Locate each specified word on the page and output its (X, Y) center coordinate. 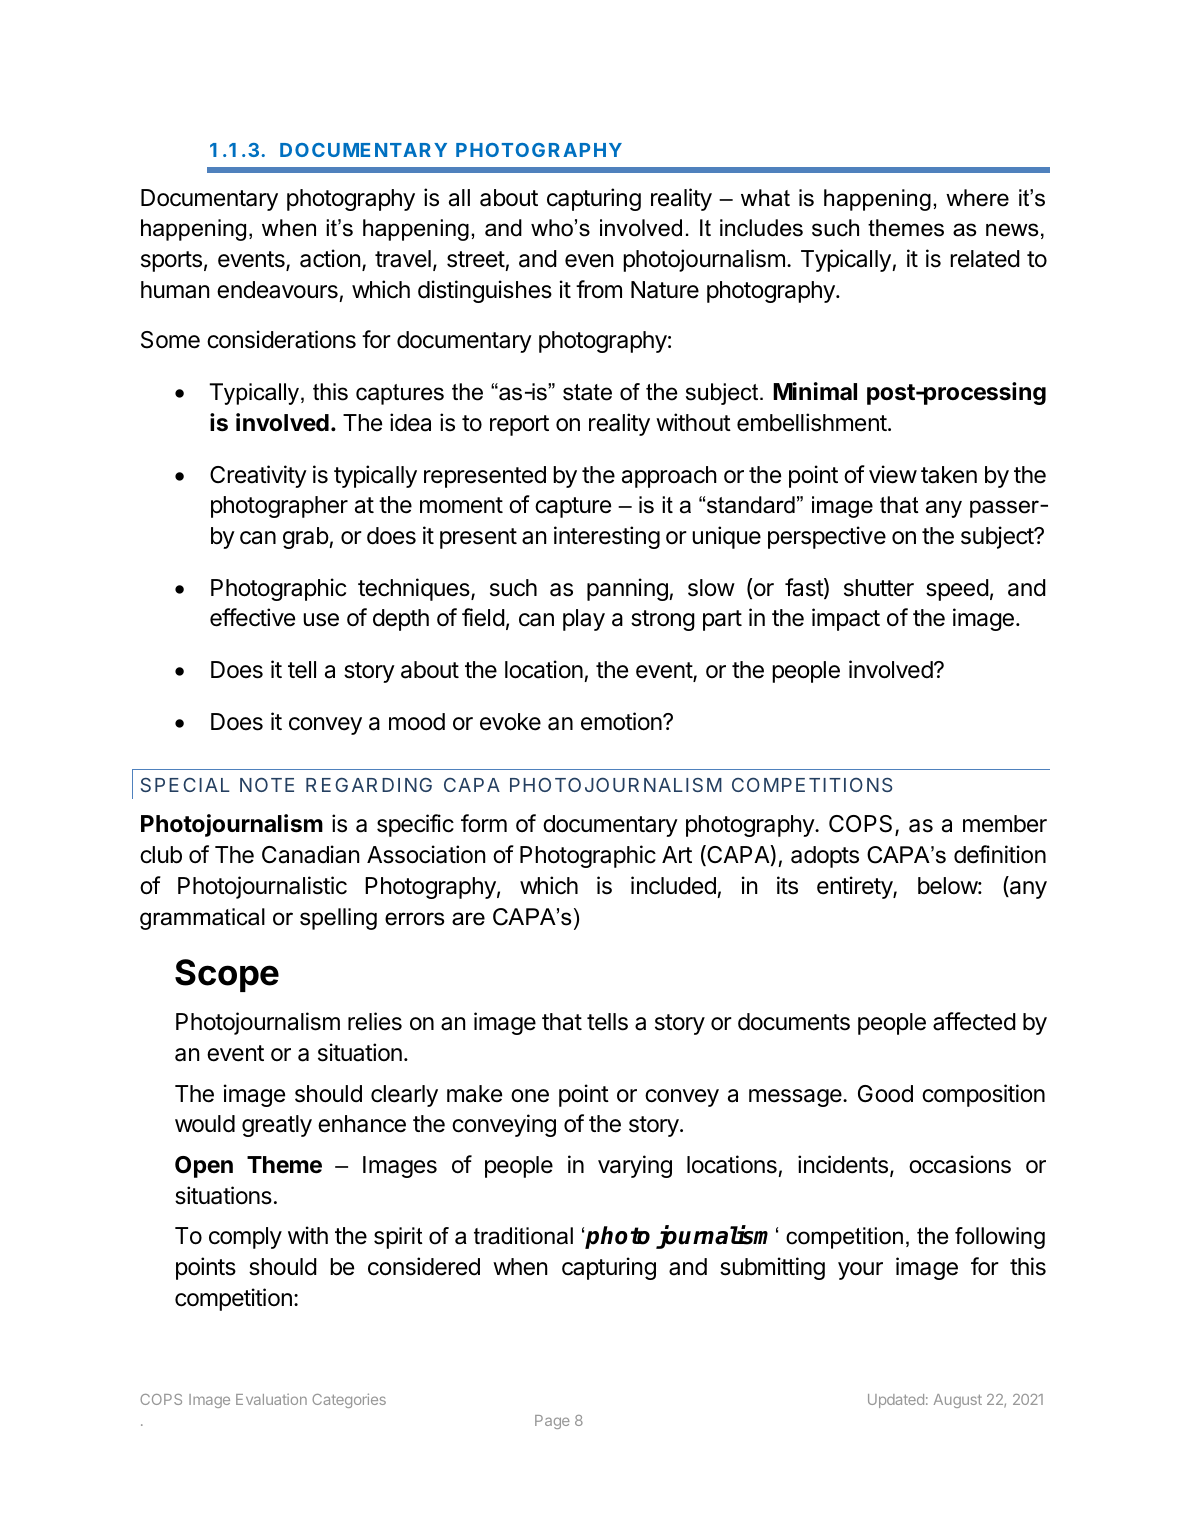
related (985, 259)
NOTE (267, 784)
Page (552, 1422)
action (330, 258)
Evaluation (271, 1399)
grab (306, 538)
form (484, 823)
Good (885, 1094)
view (893, 474)
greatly (277, 1126)
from (599, 289)
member (1005, 824)
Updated (896, 1401)
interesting (607, 537)
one (530, 1096)
